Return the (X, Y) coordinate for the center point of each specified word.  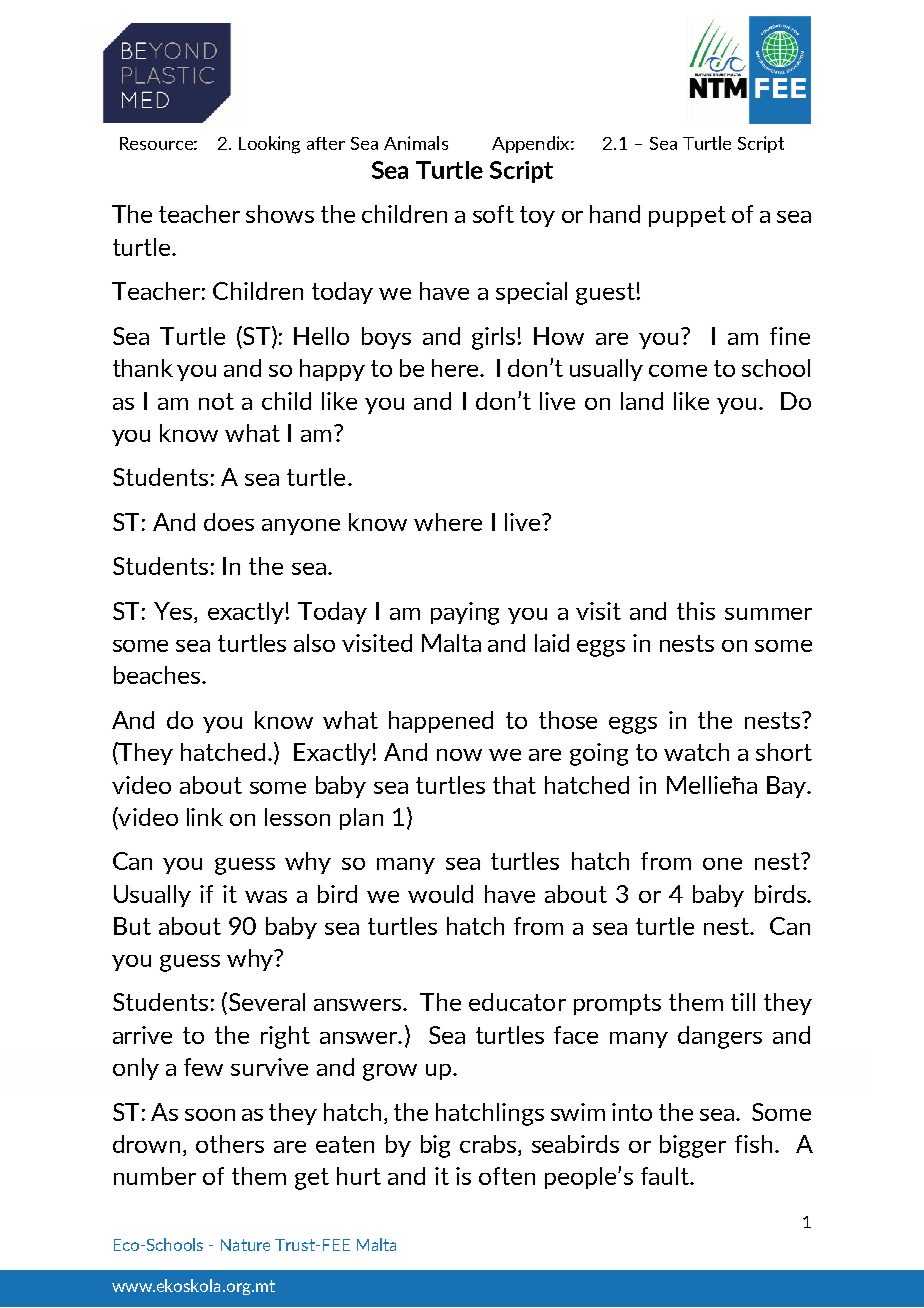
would (440, 894)
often (507, 1176)
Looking (269, 145)
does (229, 522)
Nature (245, 1245)
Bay (787, 787)
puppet (687, 216)
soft (493, 214)
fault (666, 1176)
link (205, 817)
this (696, 611)
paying (465, 613)
